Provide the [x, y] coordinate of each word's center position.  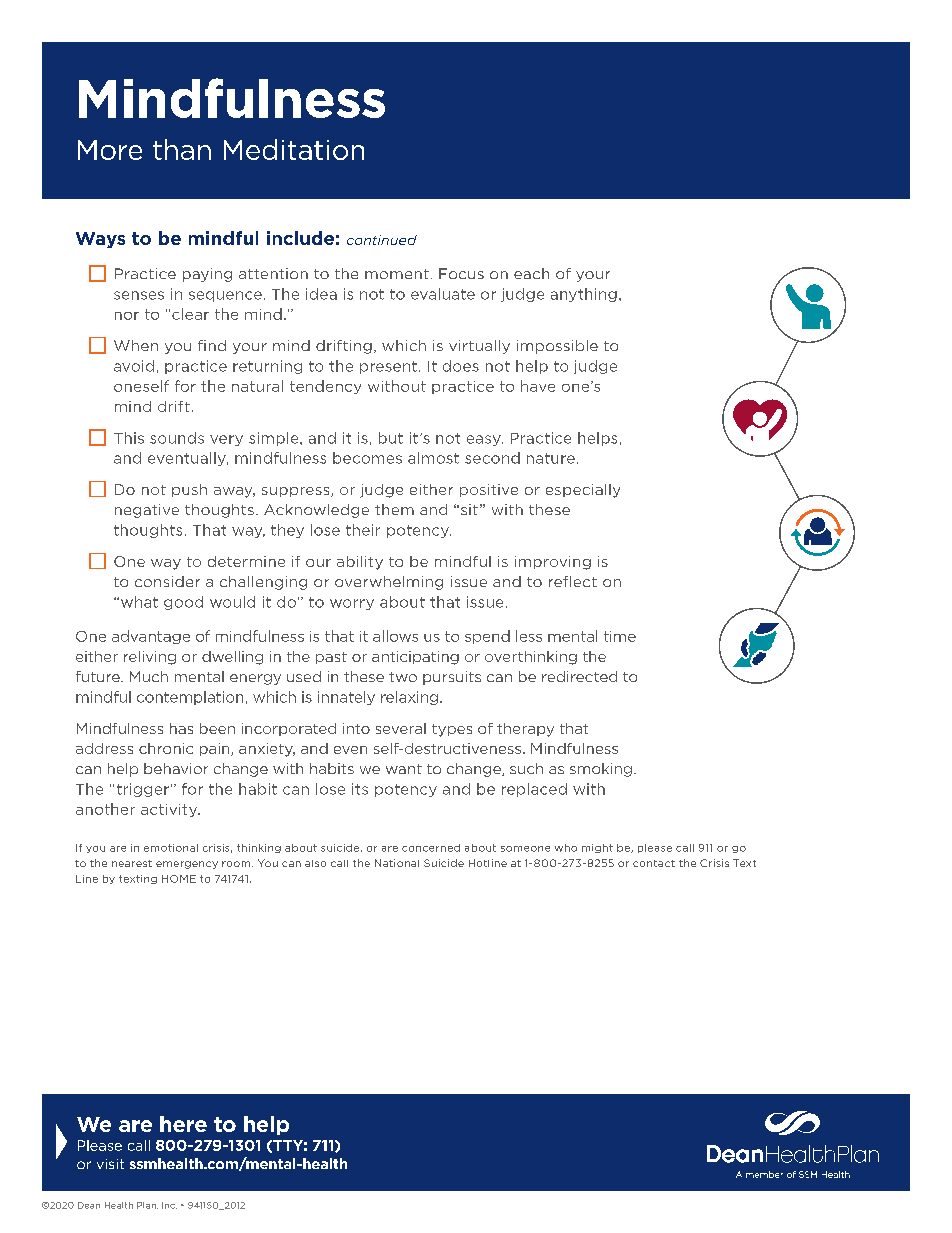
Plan [147, 1205]
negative [147, 511]
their [363, 530]
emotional [171, 848]
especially [583, 491]
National [397, 863]
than [182, 149]
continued [382, 240]
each [531, 273]
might [597, 848]
